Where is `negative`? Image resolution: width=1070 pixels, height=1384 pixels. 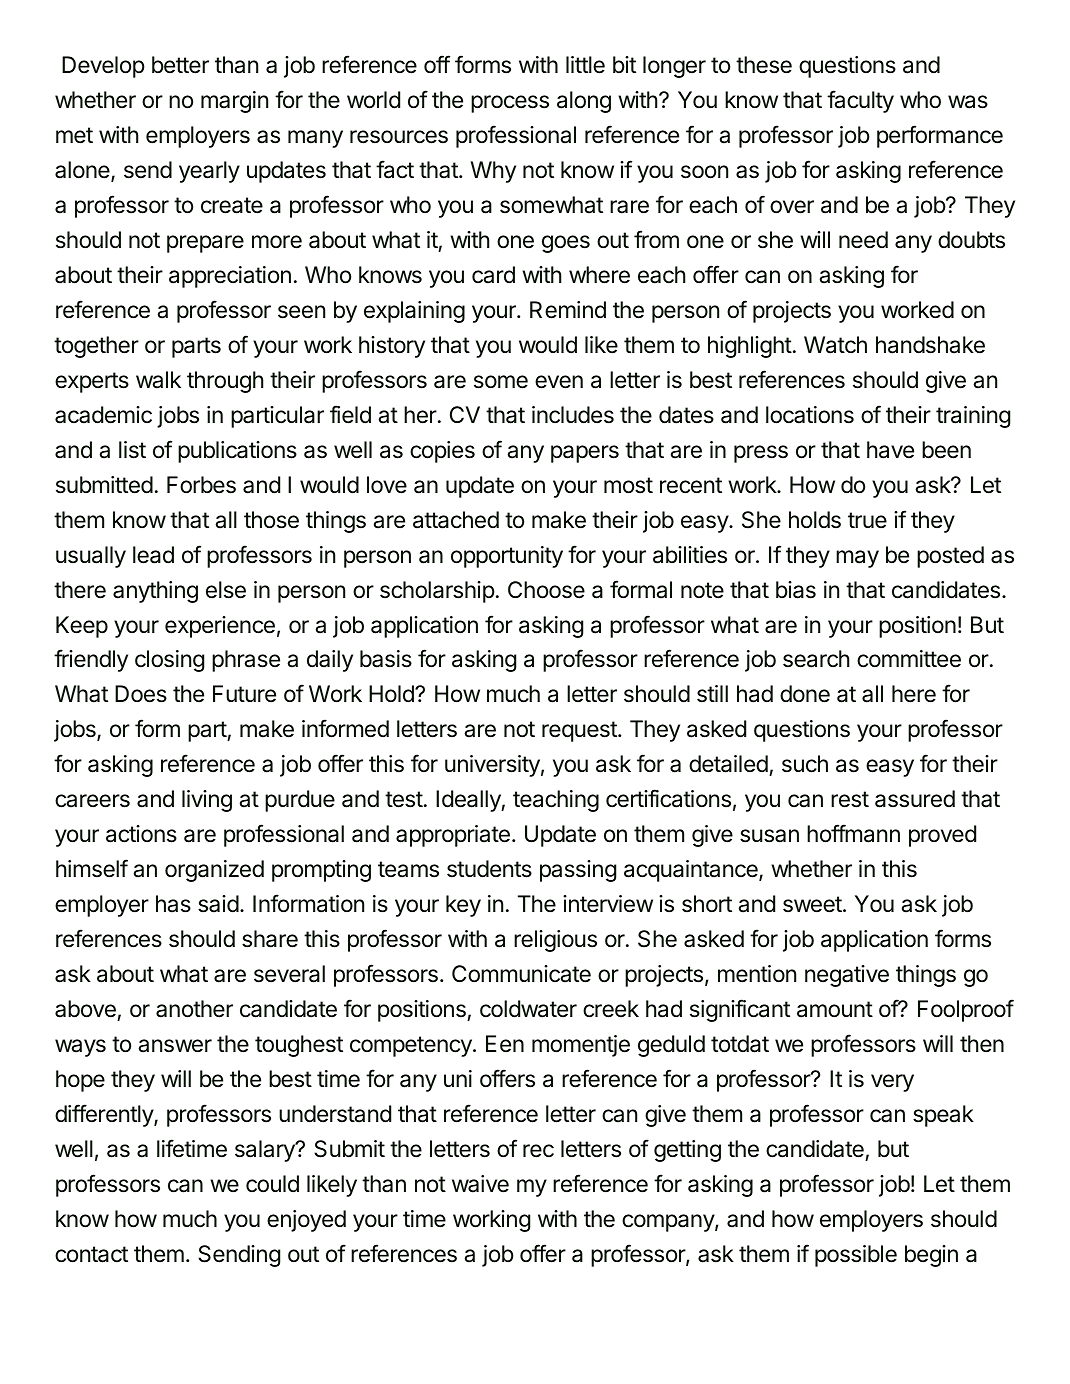
negative is located at coordinates (847, 976).
